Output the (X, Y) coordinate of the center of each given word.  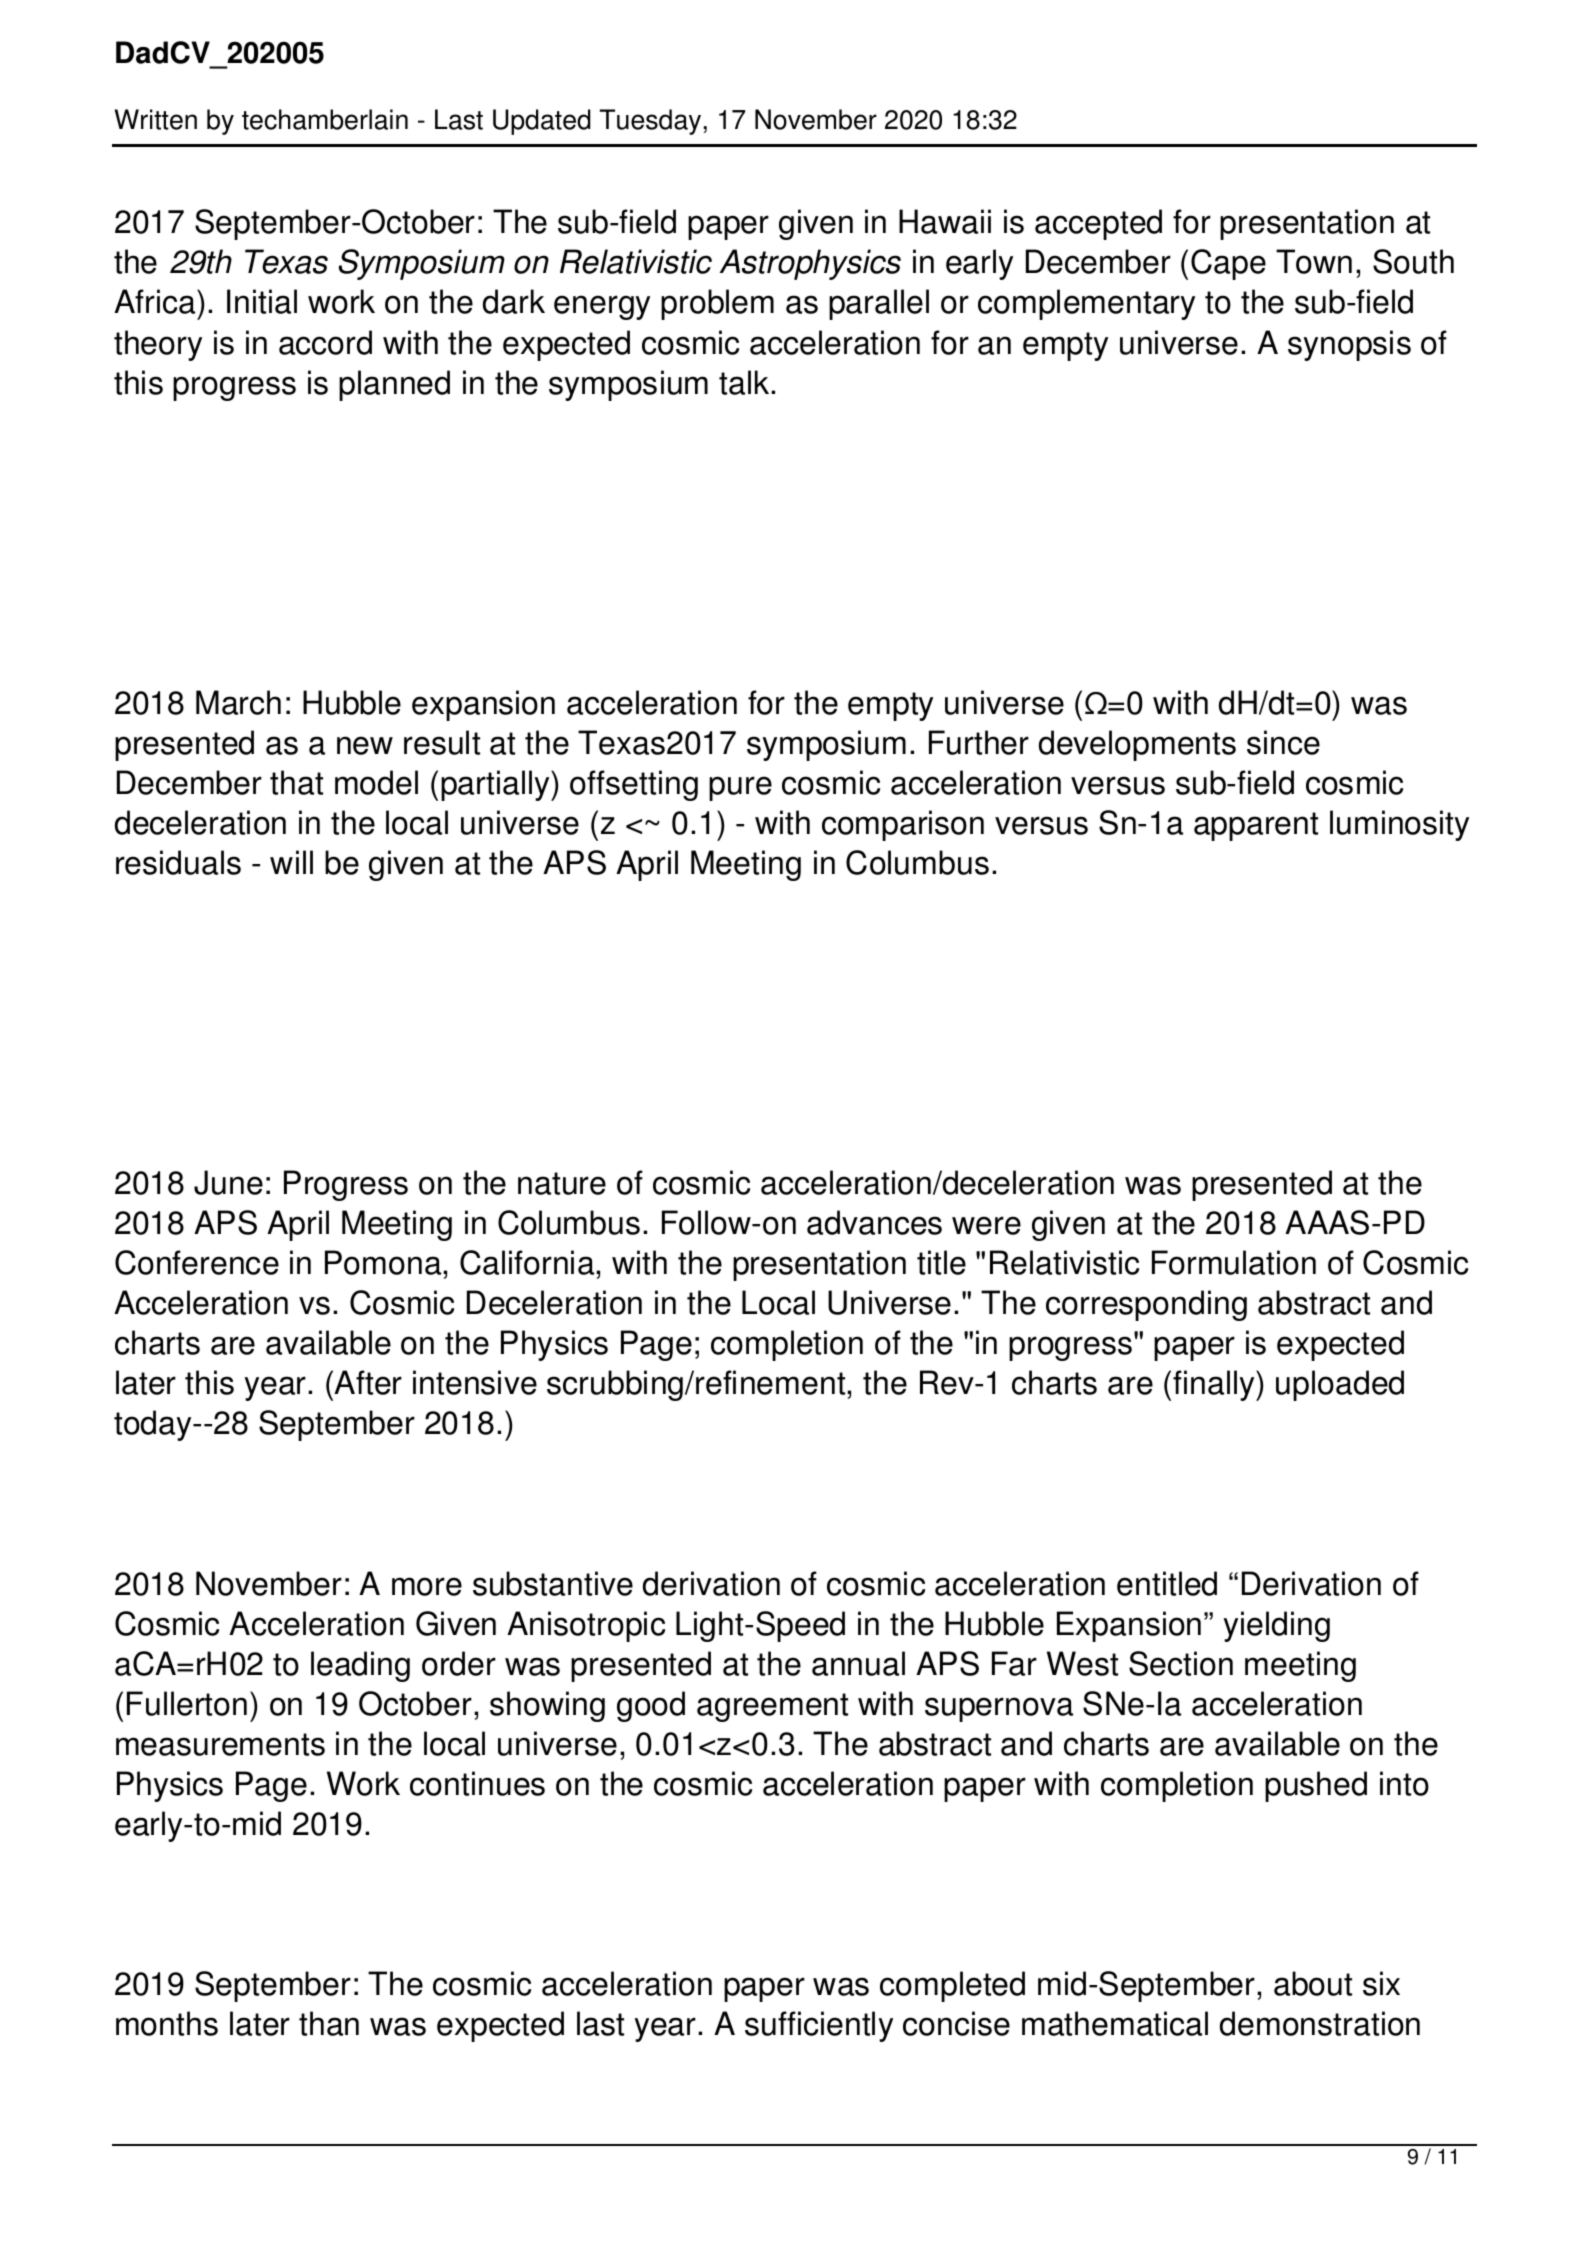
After (368, 1382)
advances (874, 1222)
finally (1215, 1385)
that (296, 782)
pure (740, 788)
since (1283, 742)
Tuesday (650, 122)
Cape (1228, 264)
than (329, 2023)
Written (156, 119)
